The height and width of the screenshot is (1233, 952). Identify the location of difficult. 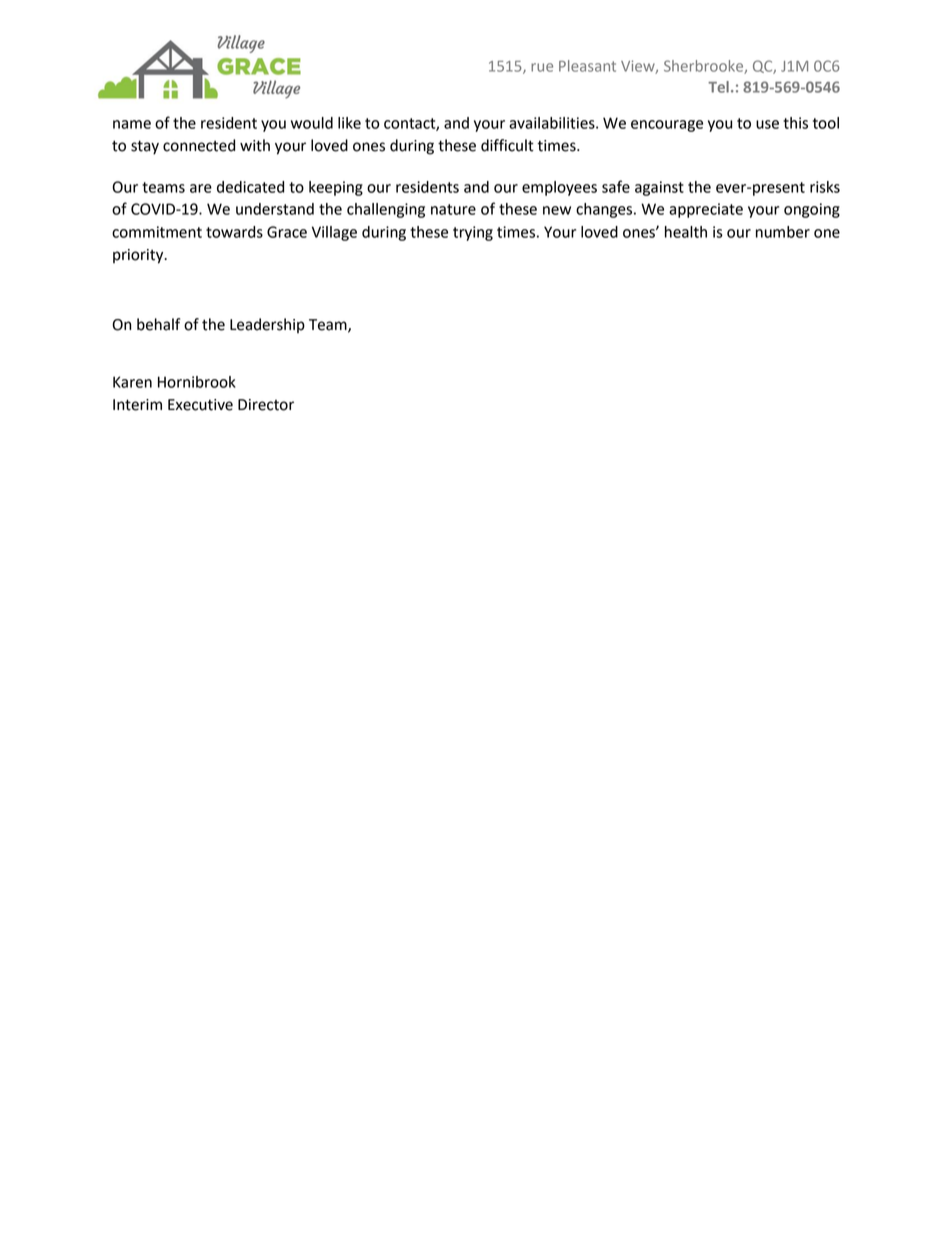
(507, 145).
